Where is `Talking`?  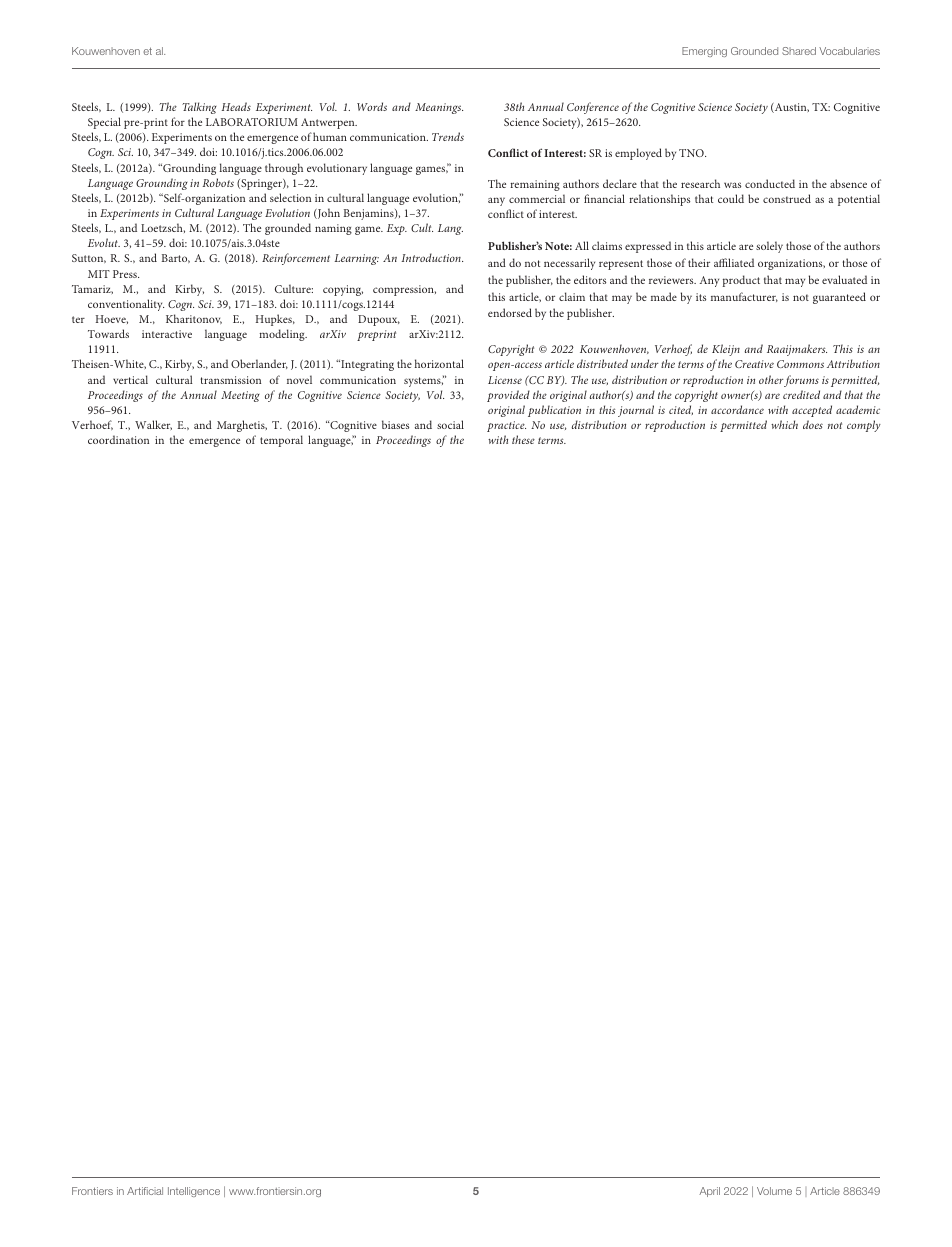
Talking is located at coordinates (199, 108).
